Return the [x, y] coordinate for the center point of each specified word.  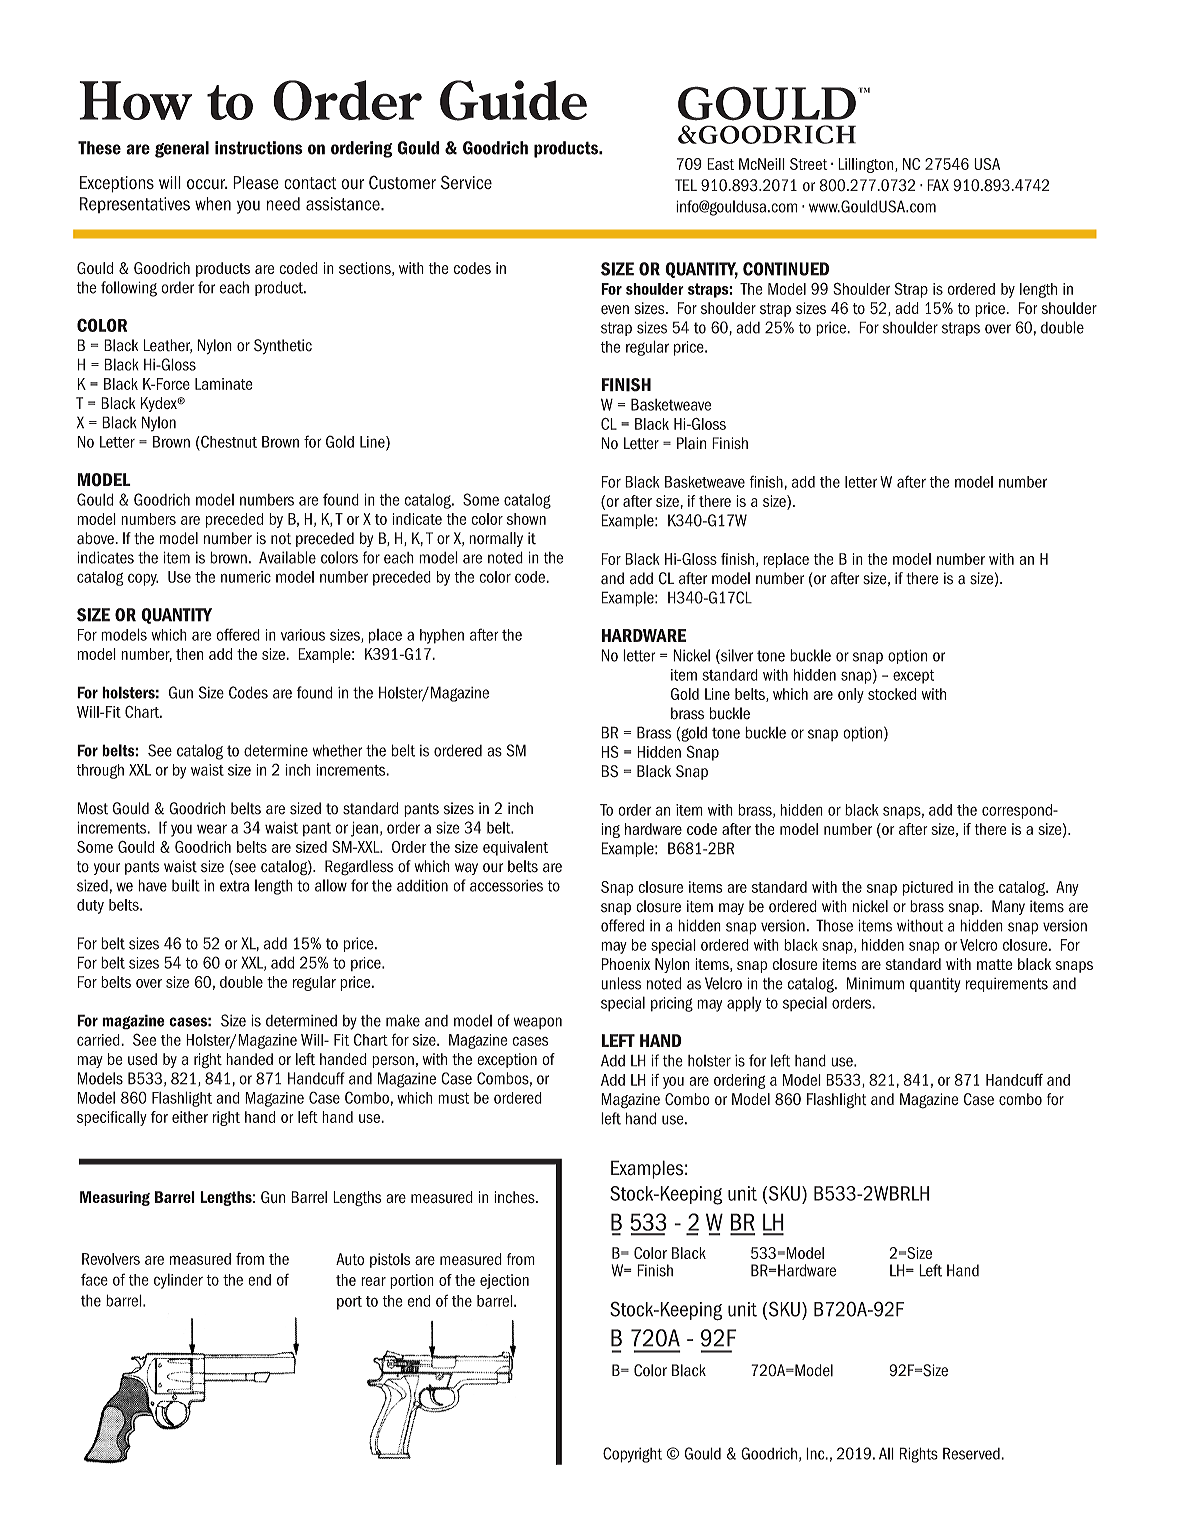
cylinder [178, 1281]
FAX [938, 185]
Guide [513, 100]
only [851, 695]
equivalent [515, 848]
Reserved [972, 1453]
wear [212, 829]
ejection [504, 1281]
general [182, 149]
